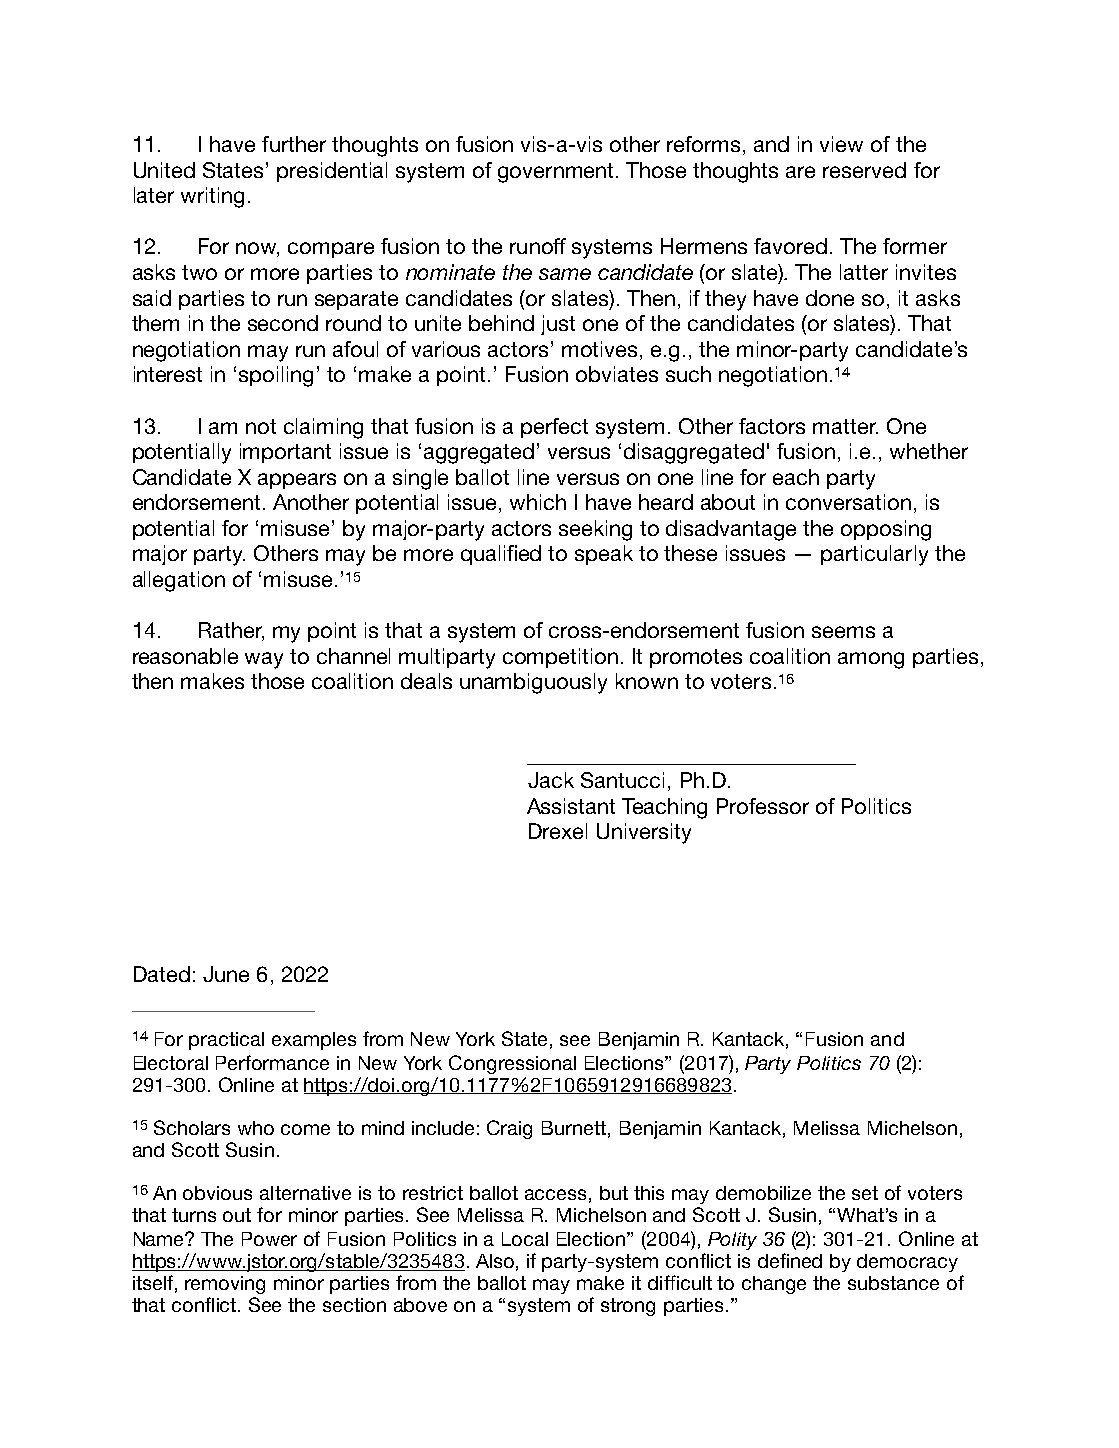  Describe the element at coordinates (533, 683) in the document. I see `unambiguously` at that location.
